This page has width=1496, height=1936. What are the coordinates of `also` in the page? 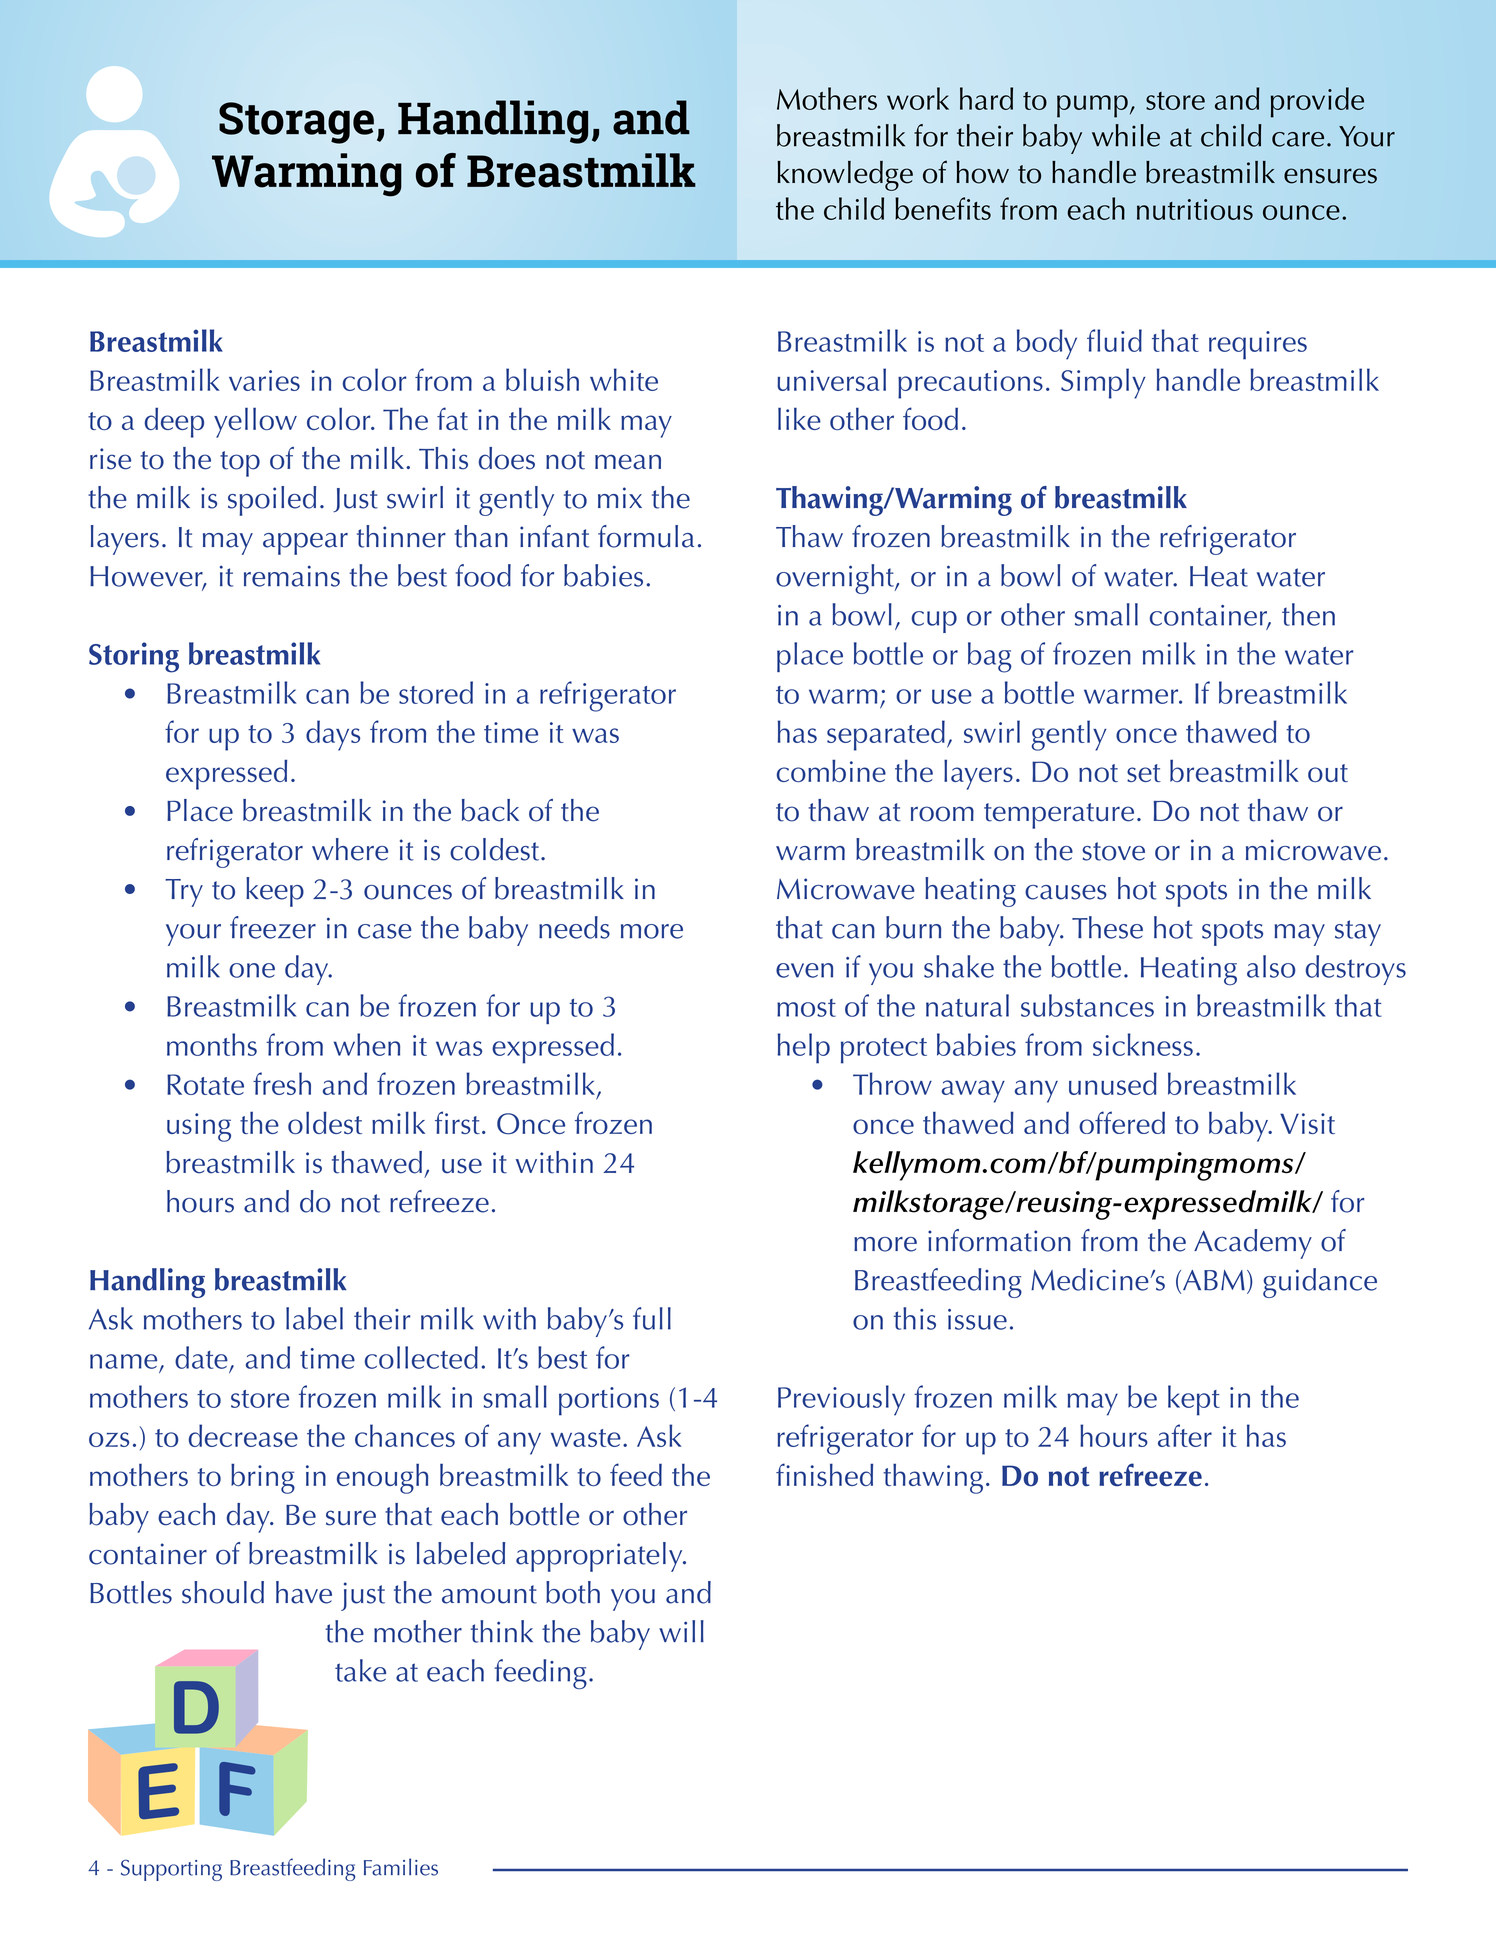 It's located at (1271, 966).
